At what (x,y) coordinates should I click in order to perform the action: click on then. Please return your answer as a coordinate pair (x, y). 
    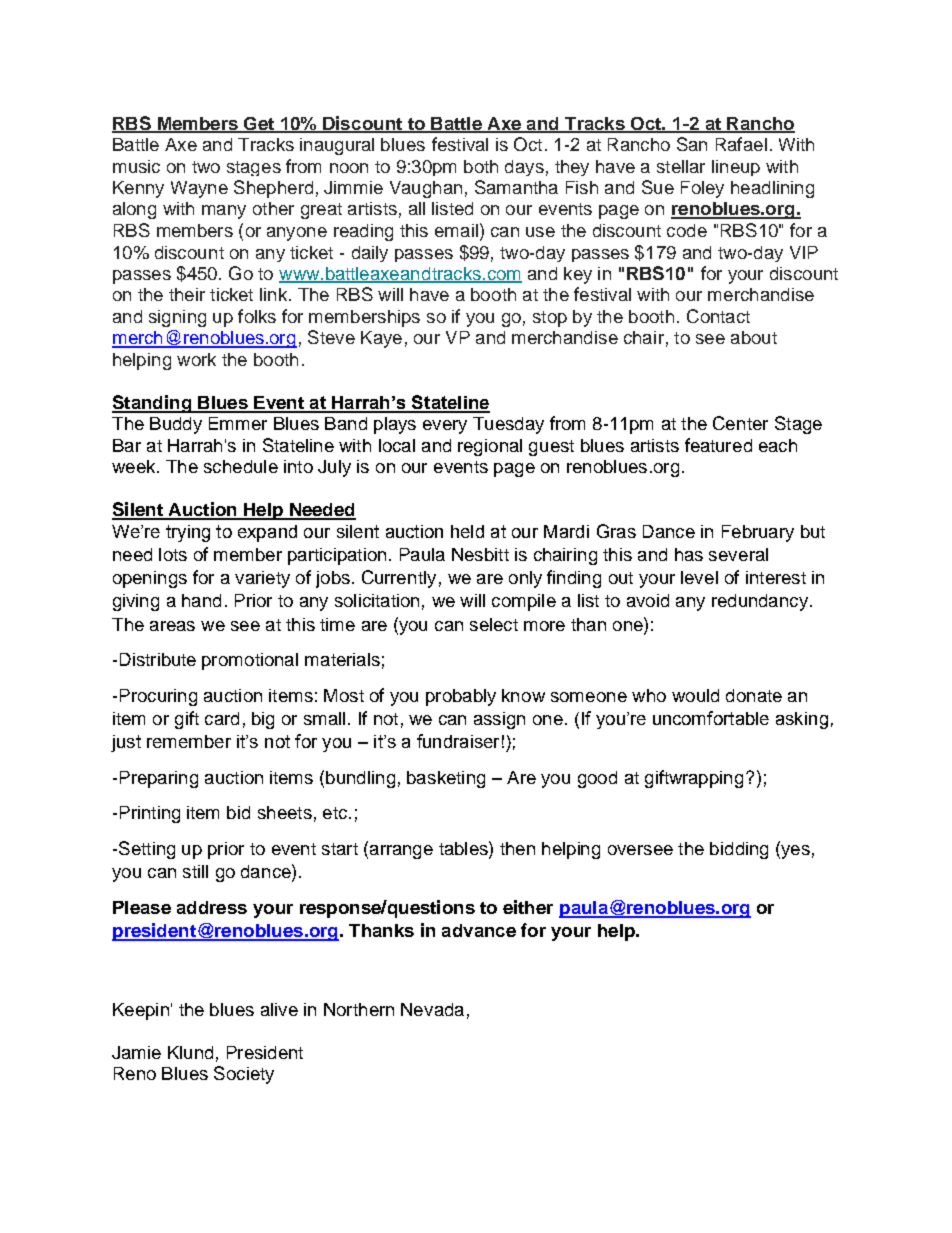
    Looking at the image, I should click on (517, 848).
